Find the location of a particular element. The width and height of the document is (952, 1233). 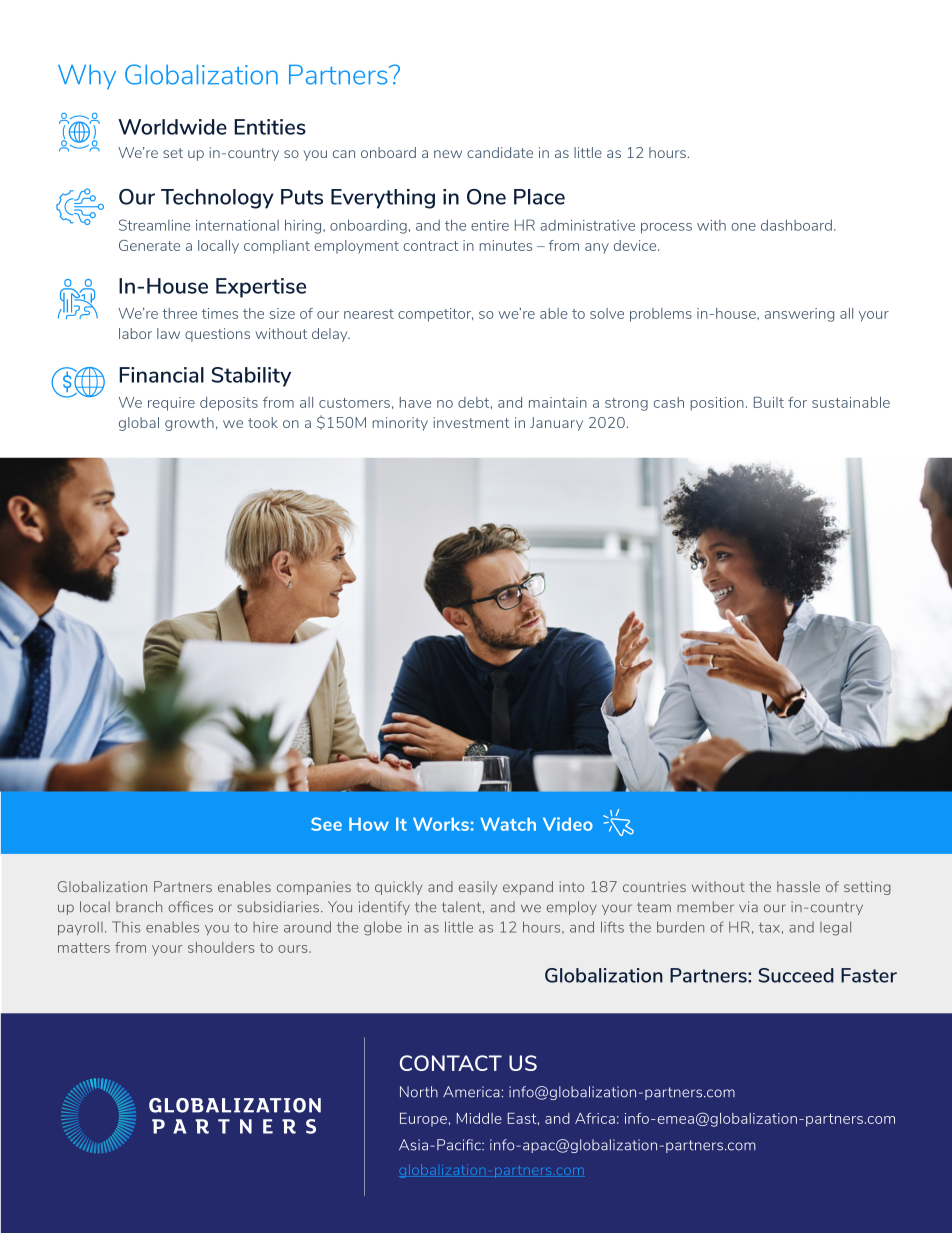

dashboard is located at coordinates (796, 225).
